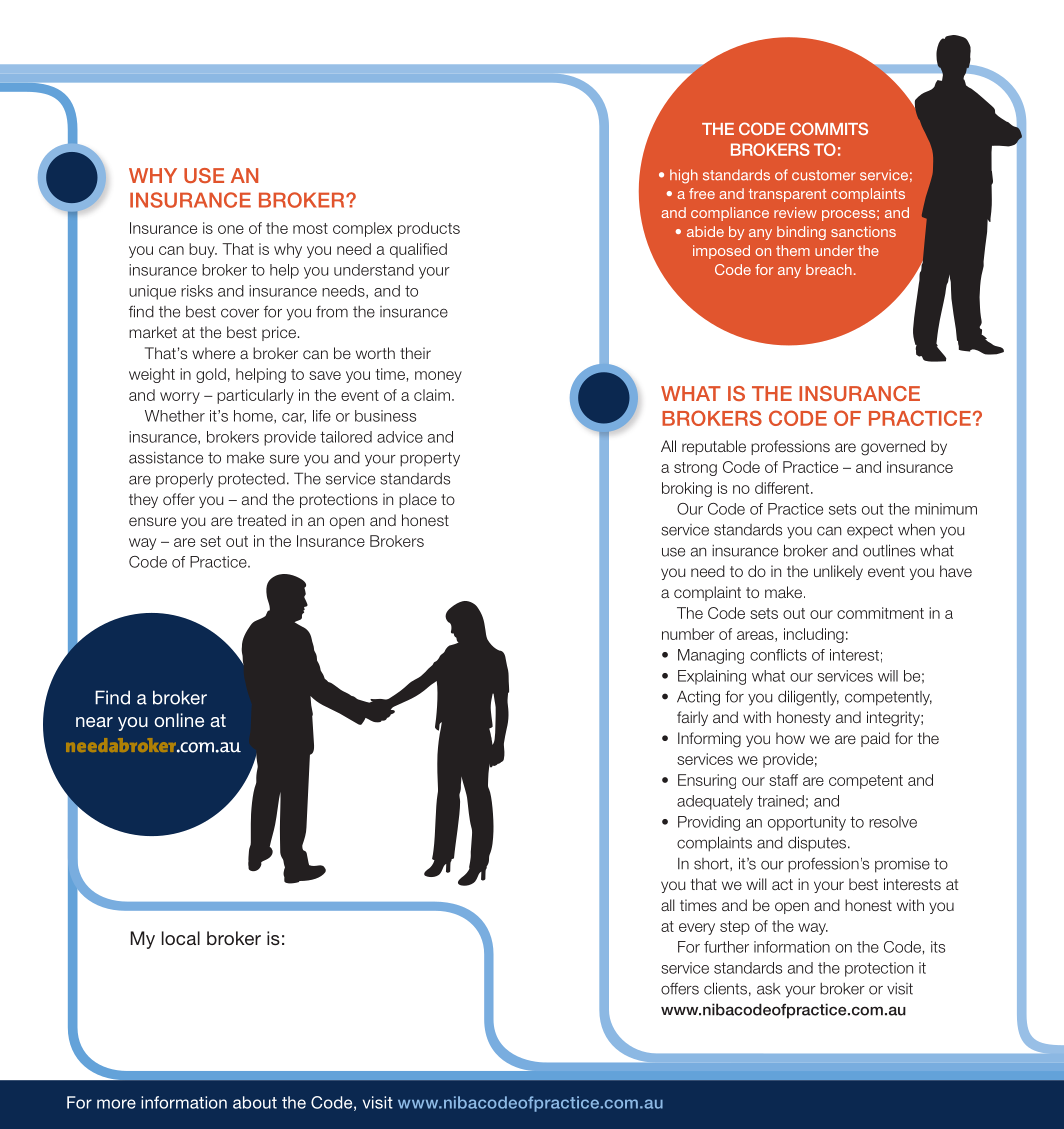 The image size is (1064, 1129). What do you see at coordinates (818, 844) in the image?
I see `disputes` at bounding box center [818, 844].
